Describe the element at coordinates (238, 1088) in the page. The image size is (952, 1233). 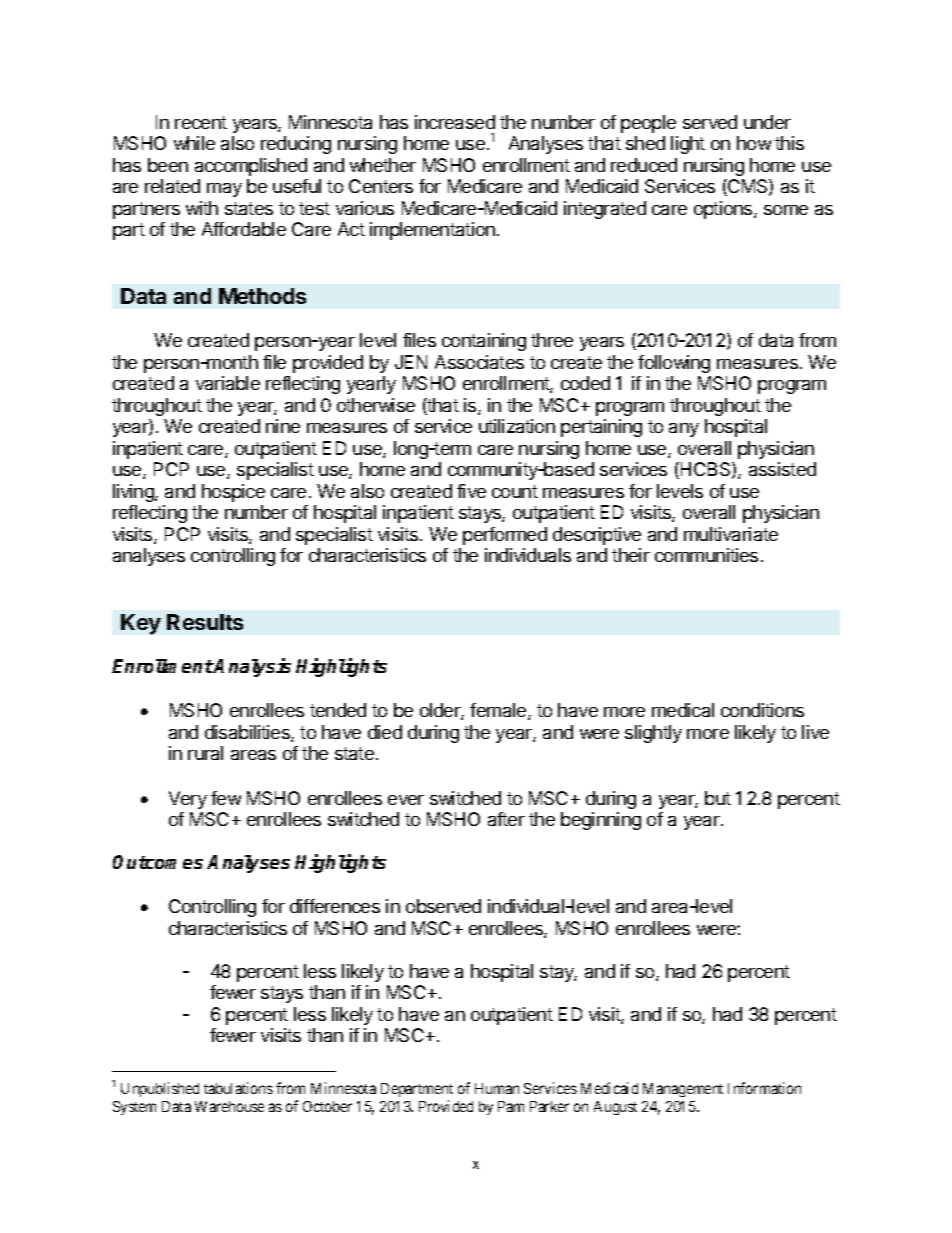
I see `tabulations` at that location.
